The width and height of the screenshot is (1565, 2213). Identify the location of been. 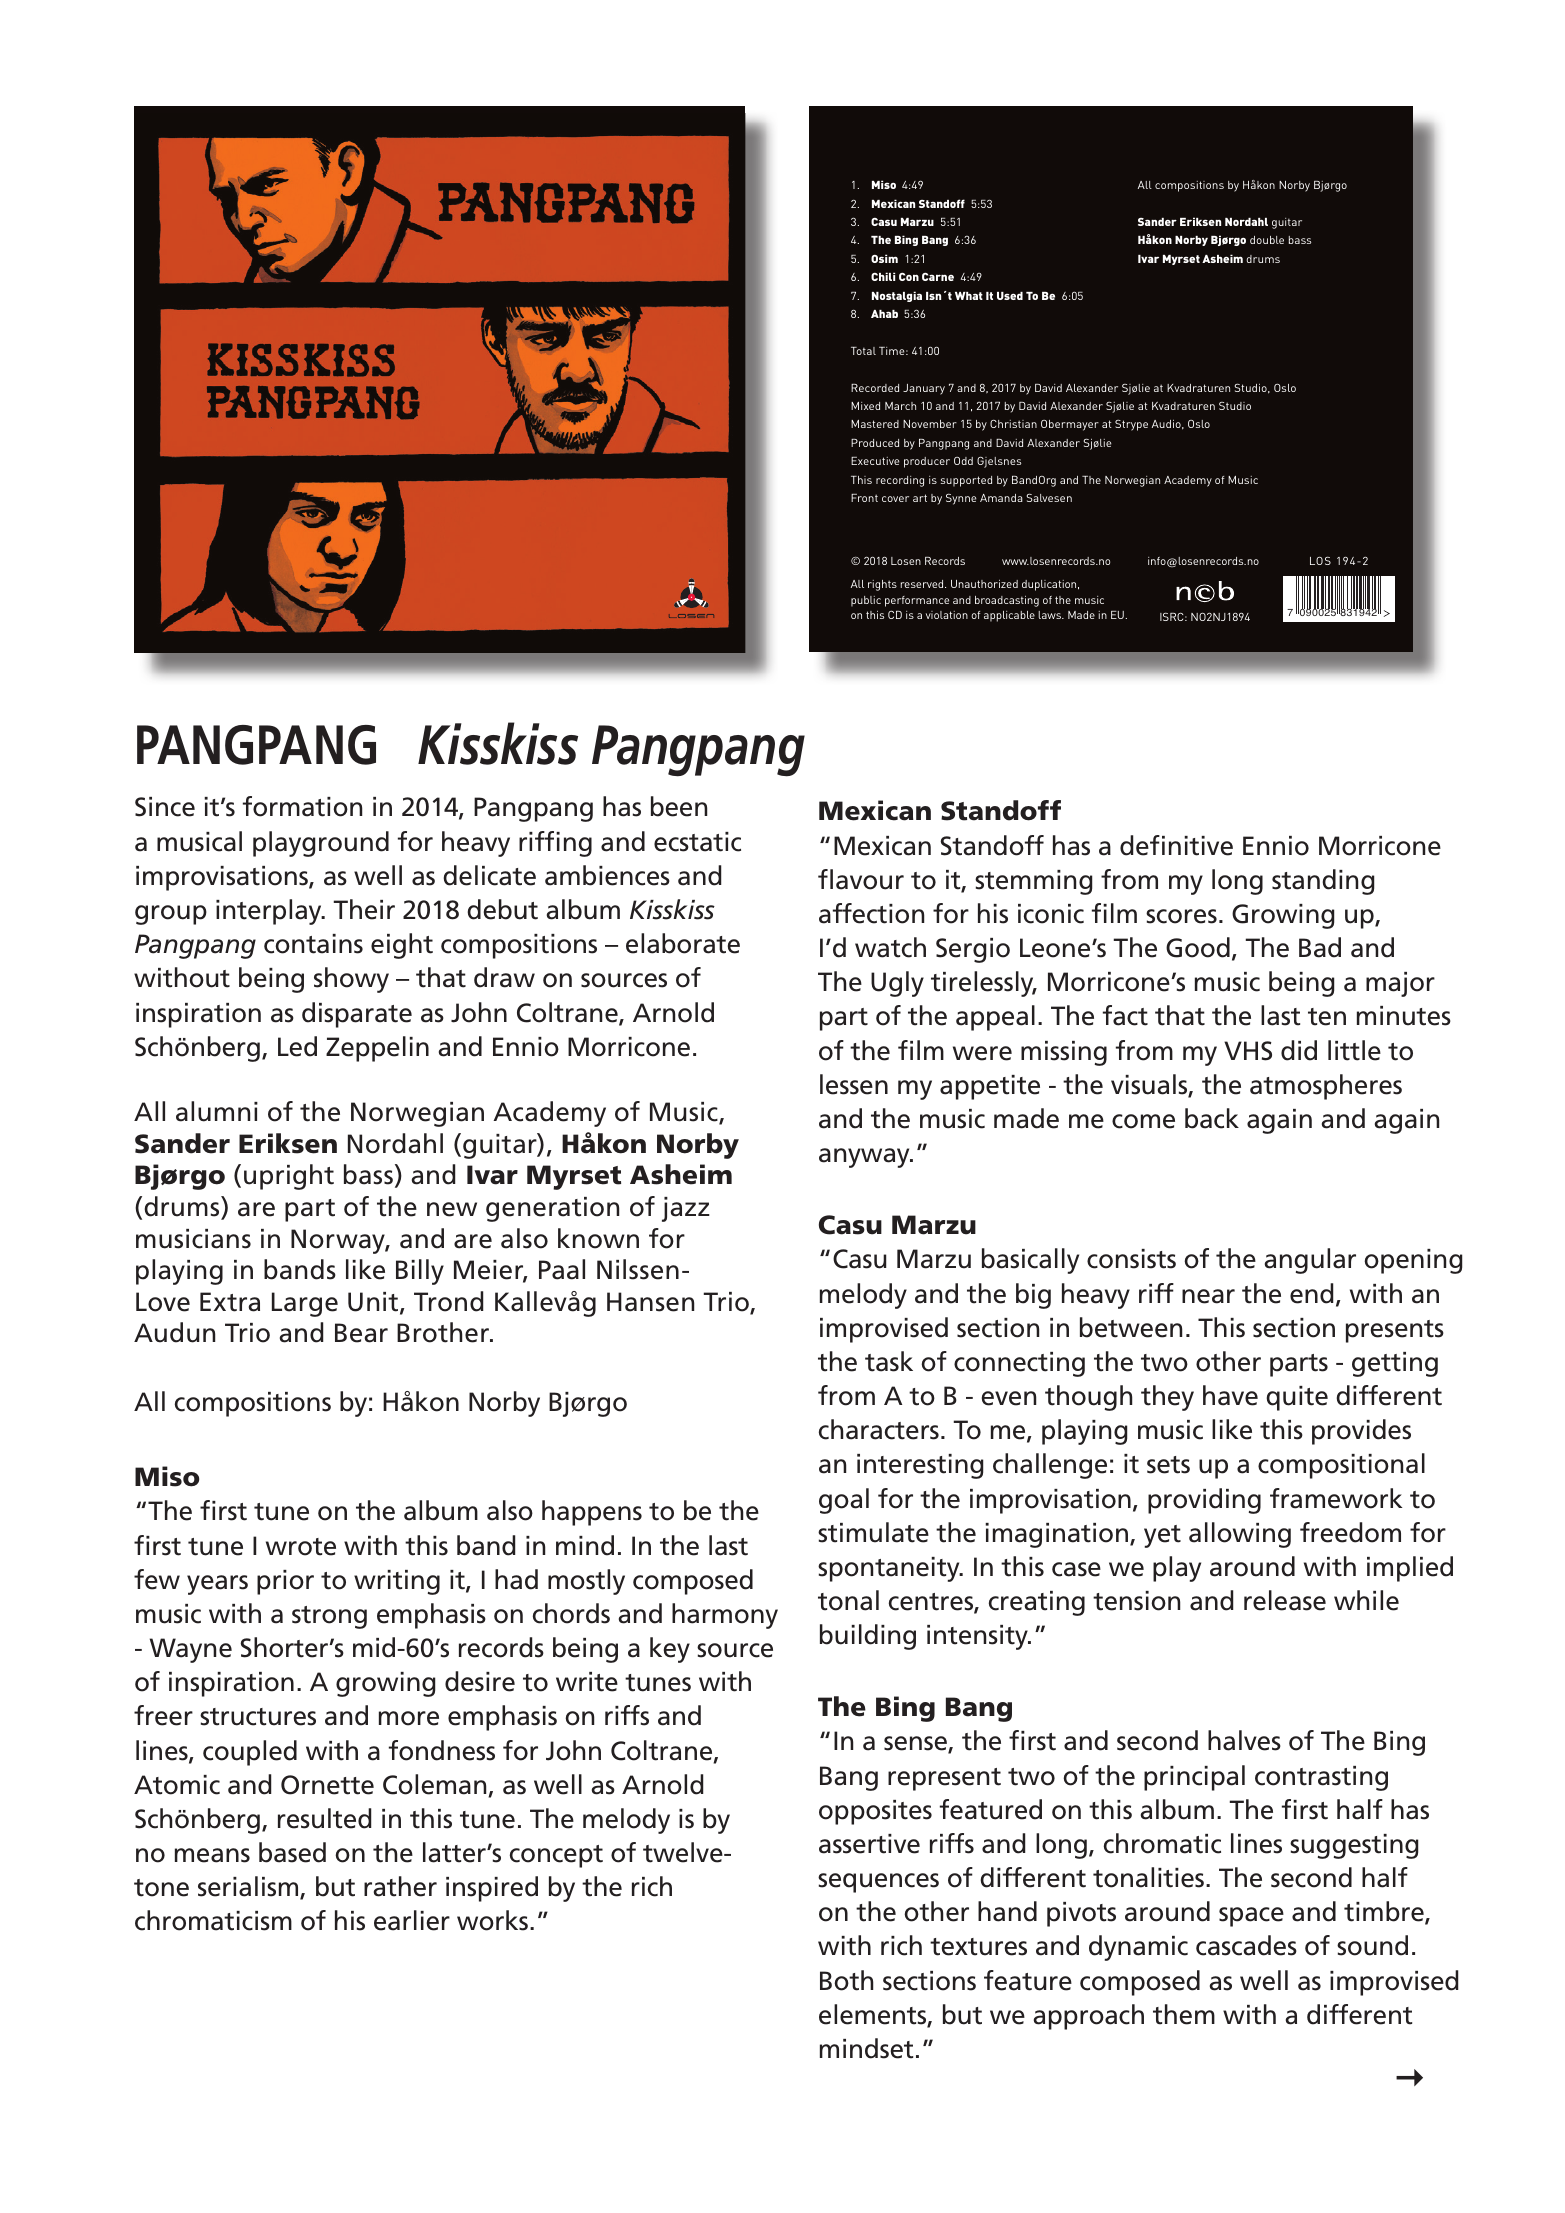
(679, 806).
